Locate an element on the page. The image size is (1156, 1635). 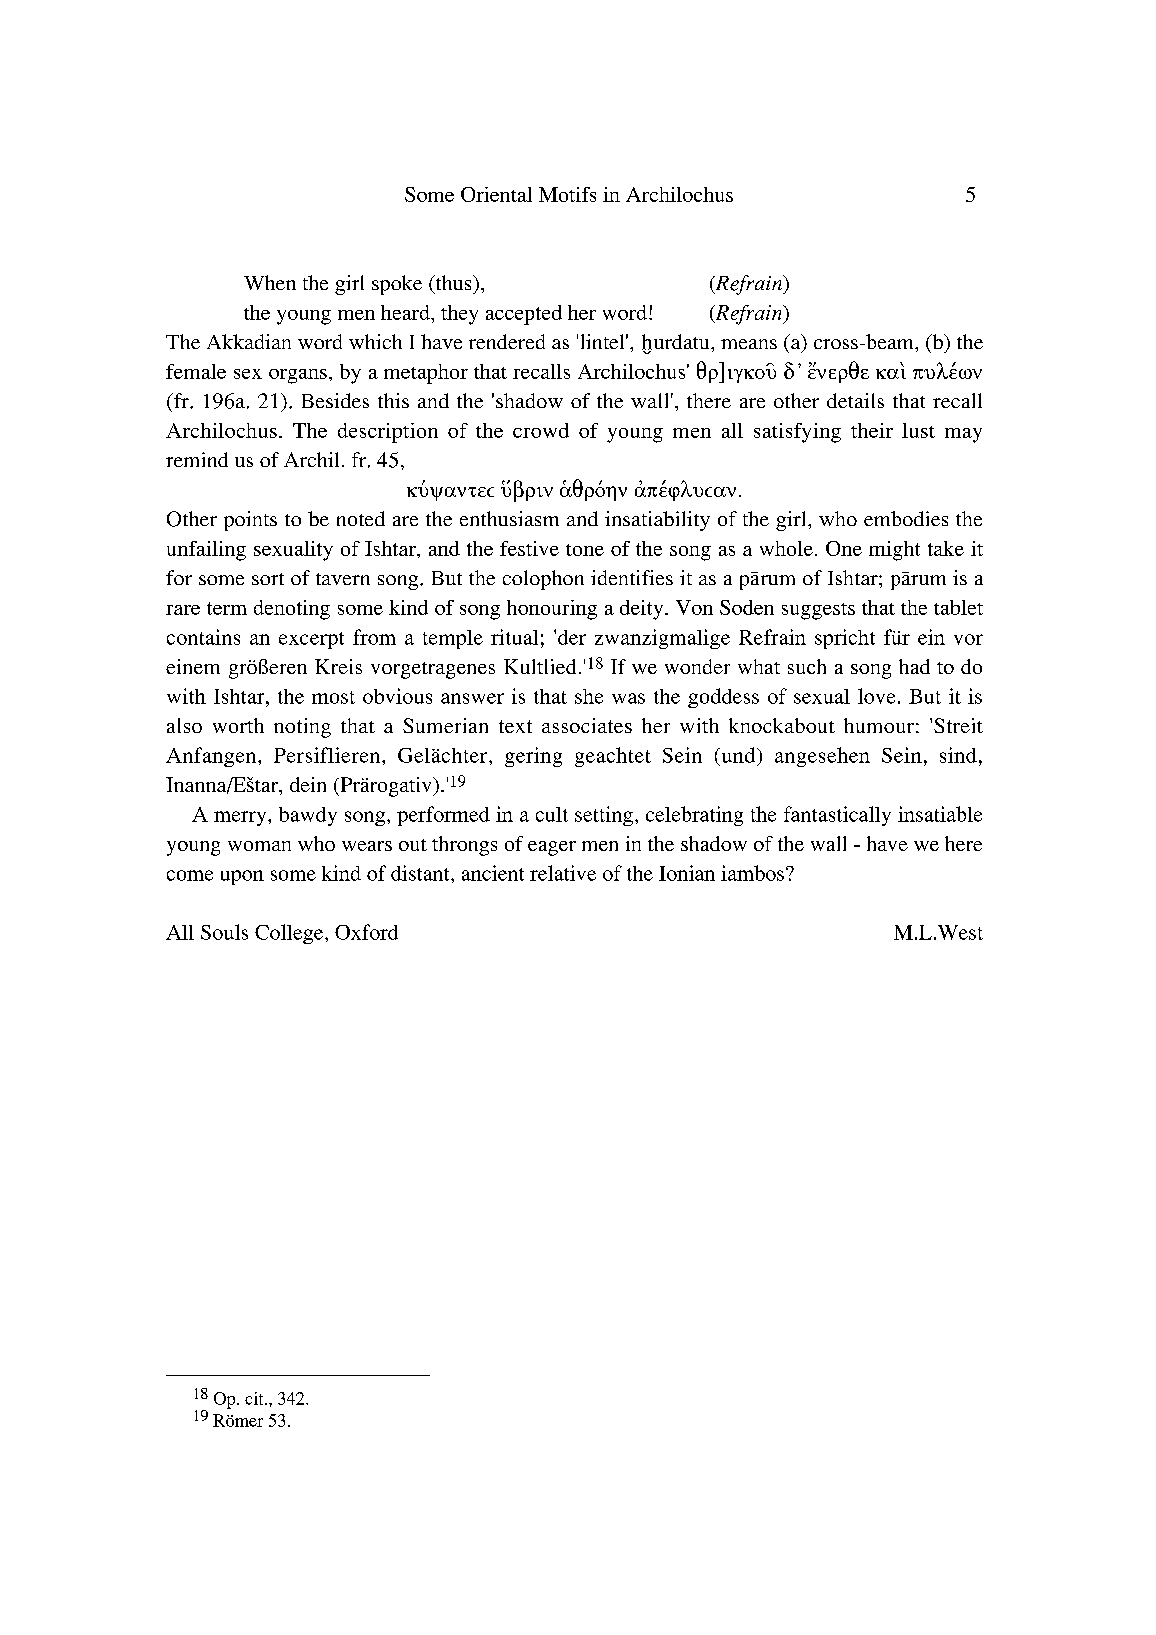
fantastically is located at coordinates (837, 816).
